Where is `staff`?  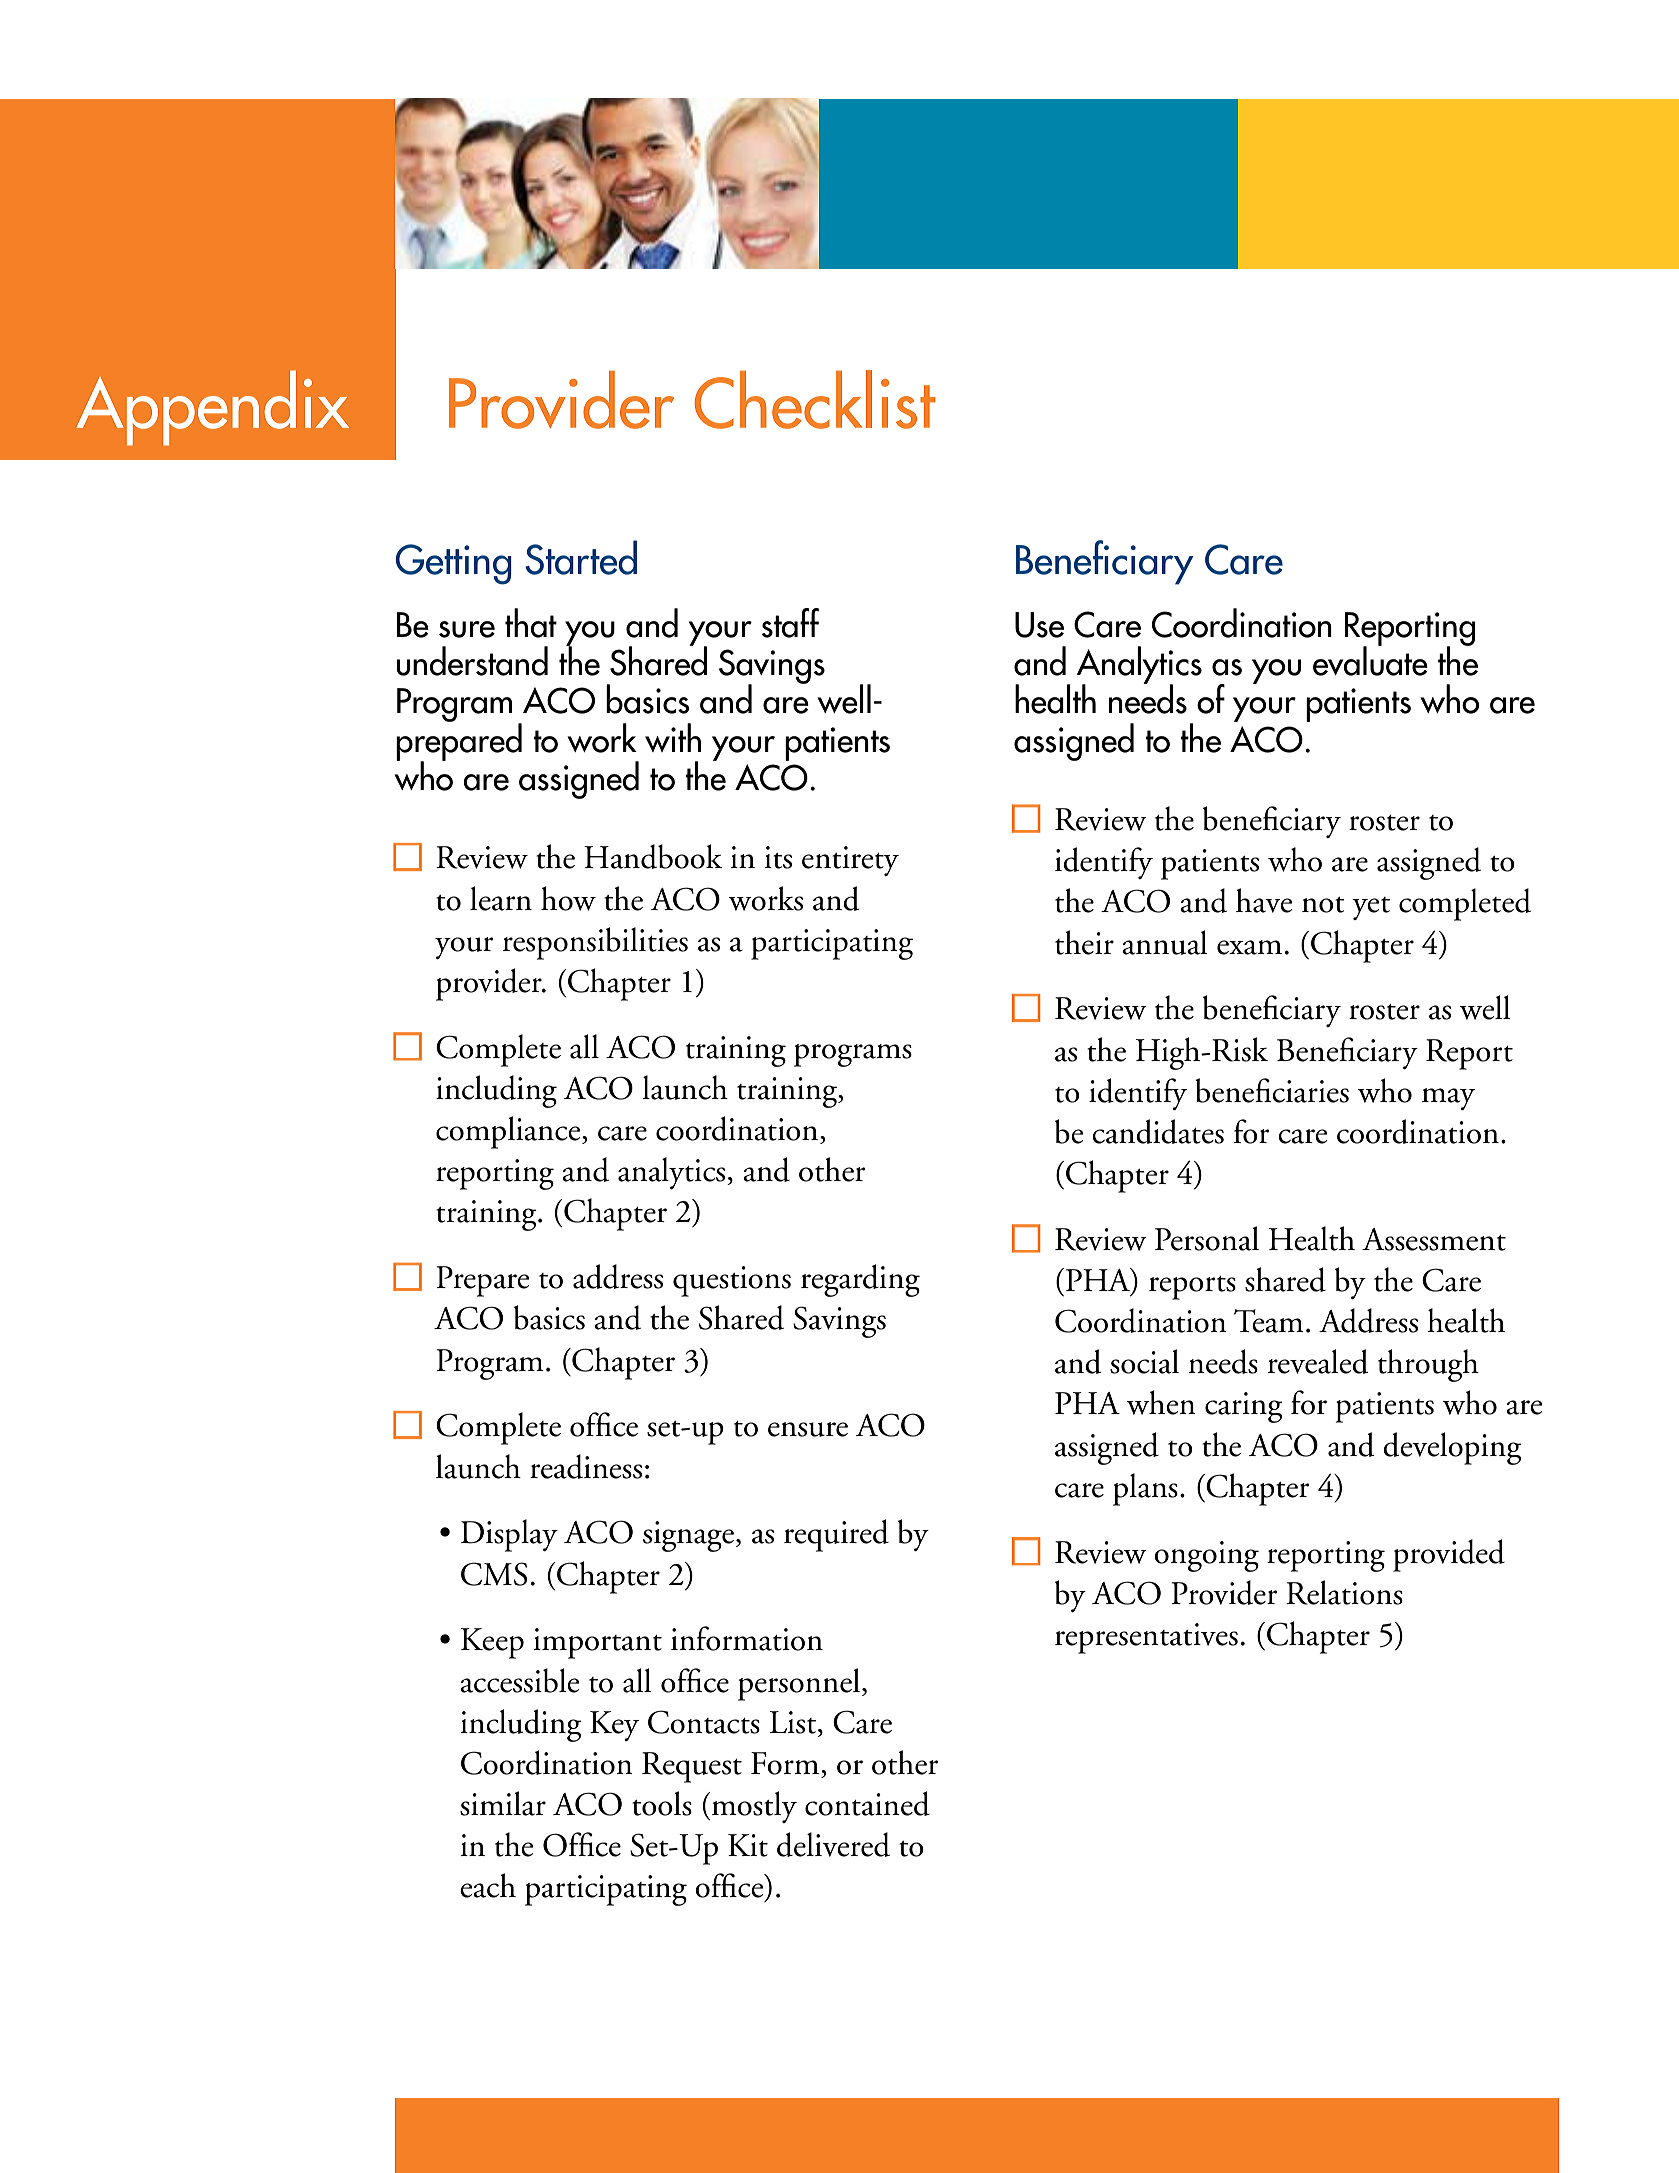
staff is located at coordinates (790, 623).
